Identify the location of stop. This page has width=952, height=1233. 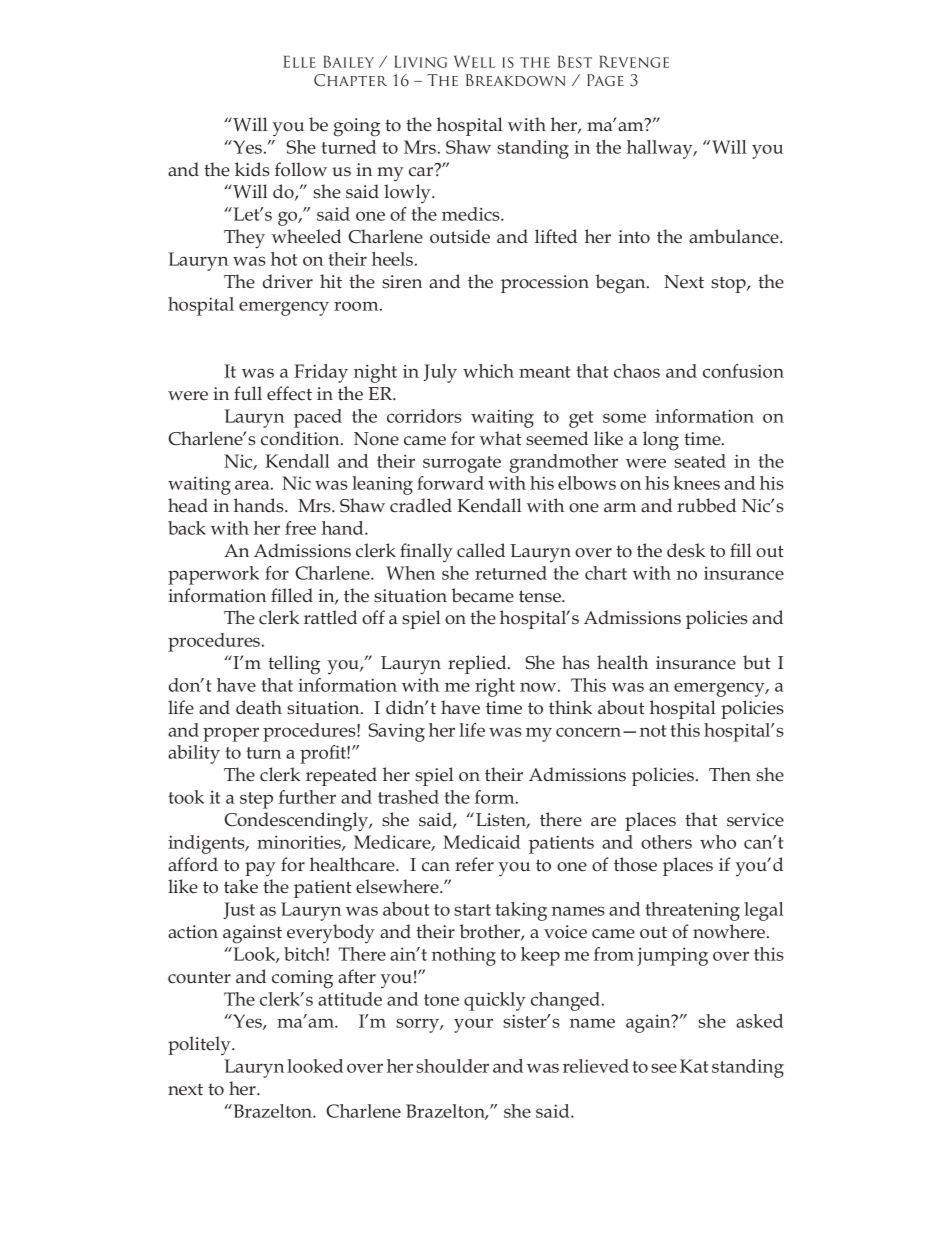
(729, 284).
